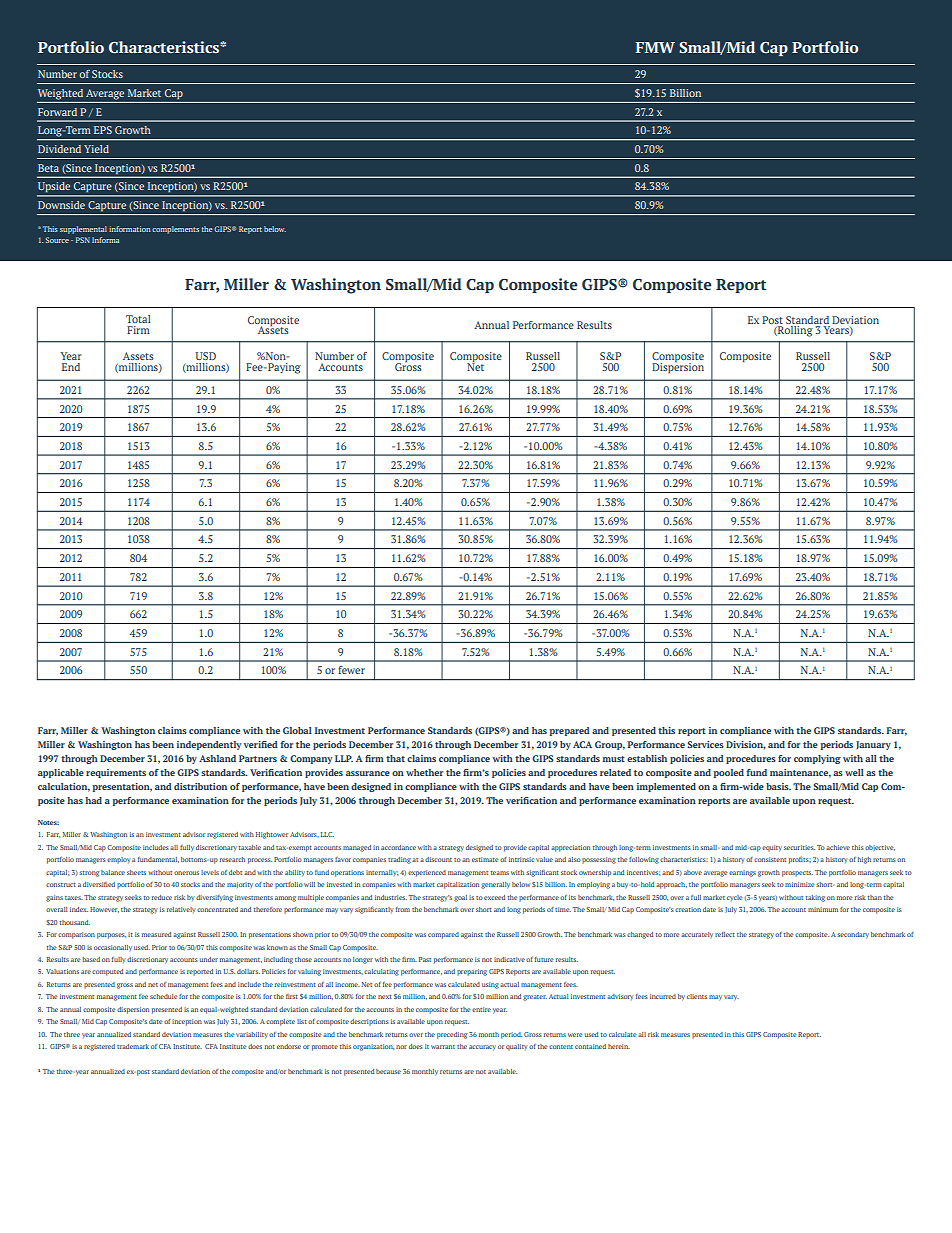  Describe the element at coordinates (746, 745) in the screenshot. I see `Division` at that location.
